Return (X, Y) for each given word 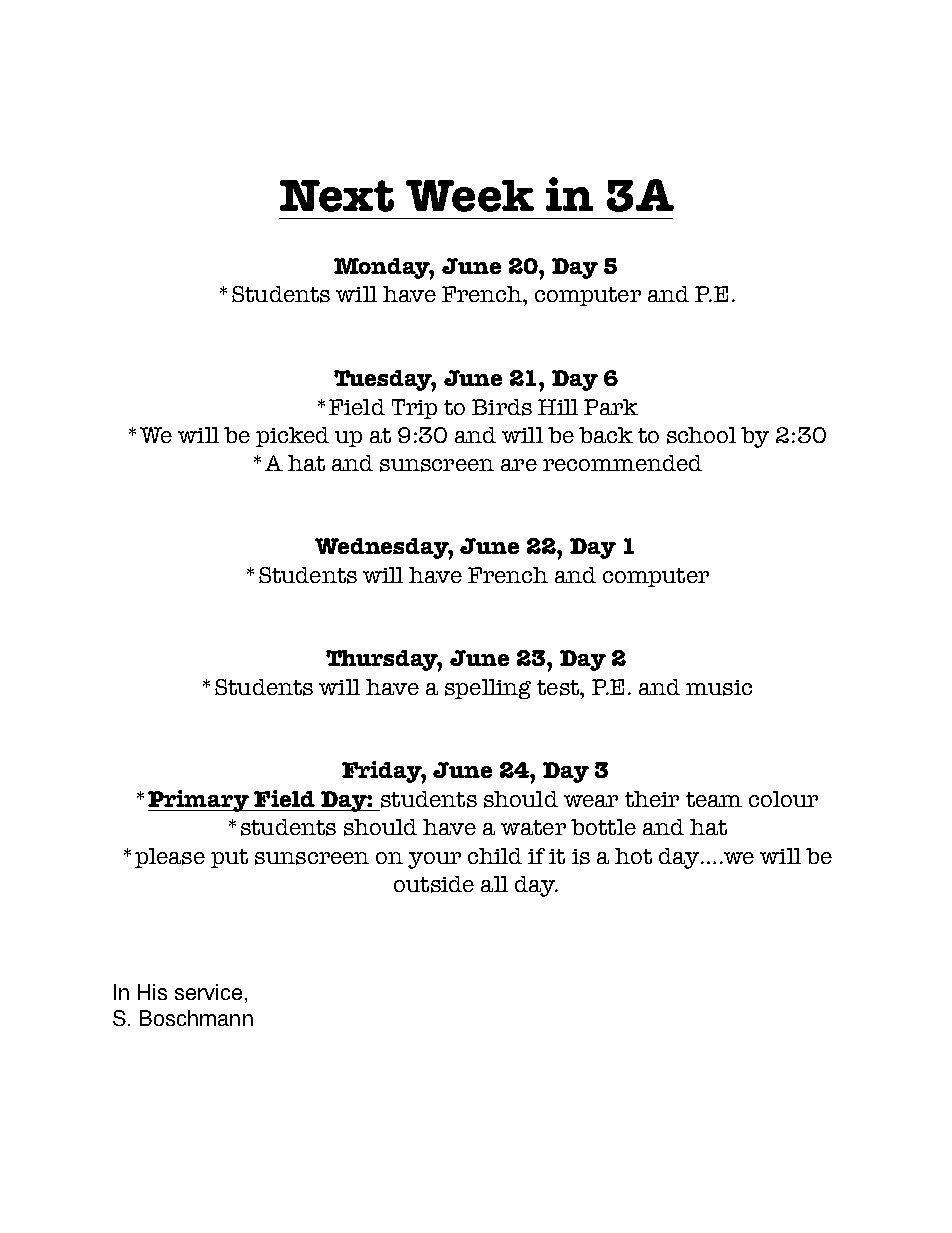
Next (337, 196)
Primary (199, 801)
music (719, 688)
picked (292, 437)
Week (470, 196)
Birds (502, 407)
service (208, 992)
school (701, 435)
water (533, 827)
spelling (488, 689)
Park (611, 407)
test (559, 688)
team (714, 799)
